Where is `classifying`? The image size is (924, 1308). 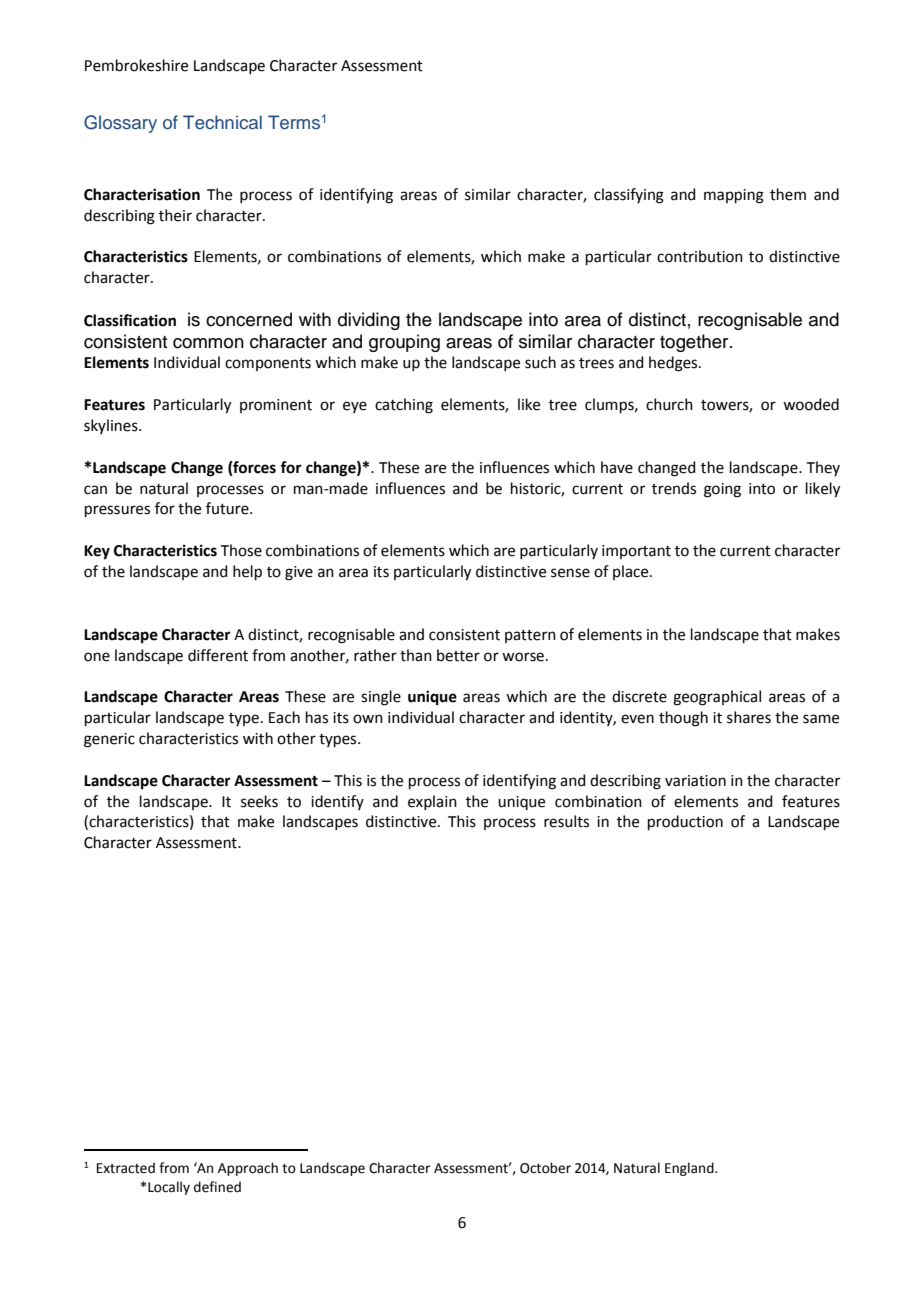 classifying is located at coordinates (629, 196).
